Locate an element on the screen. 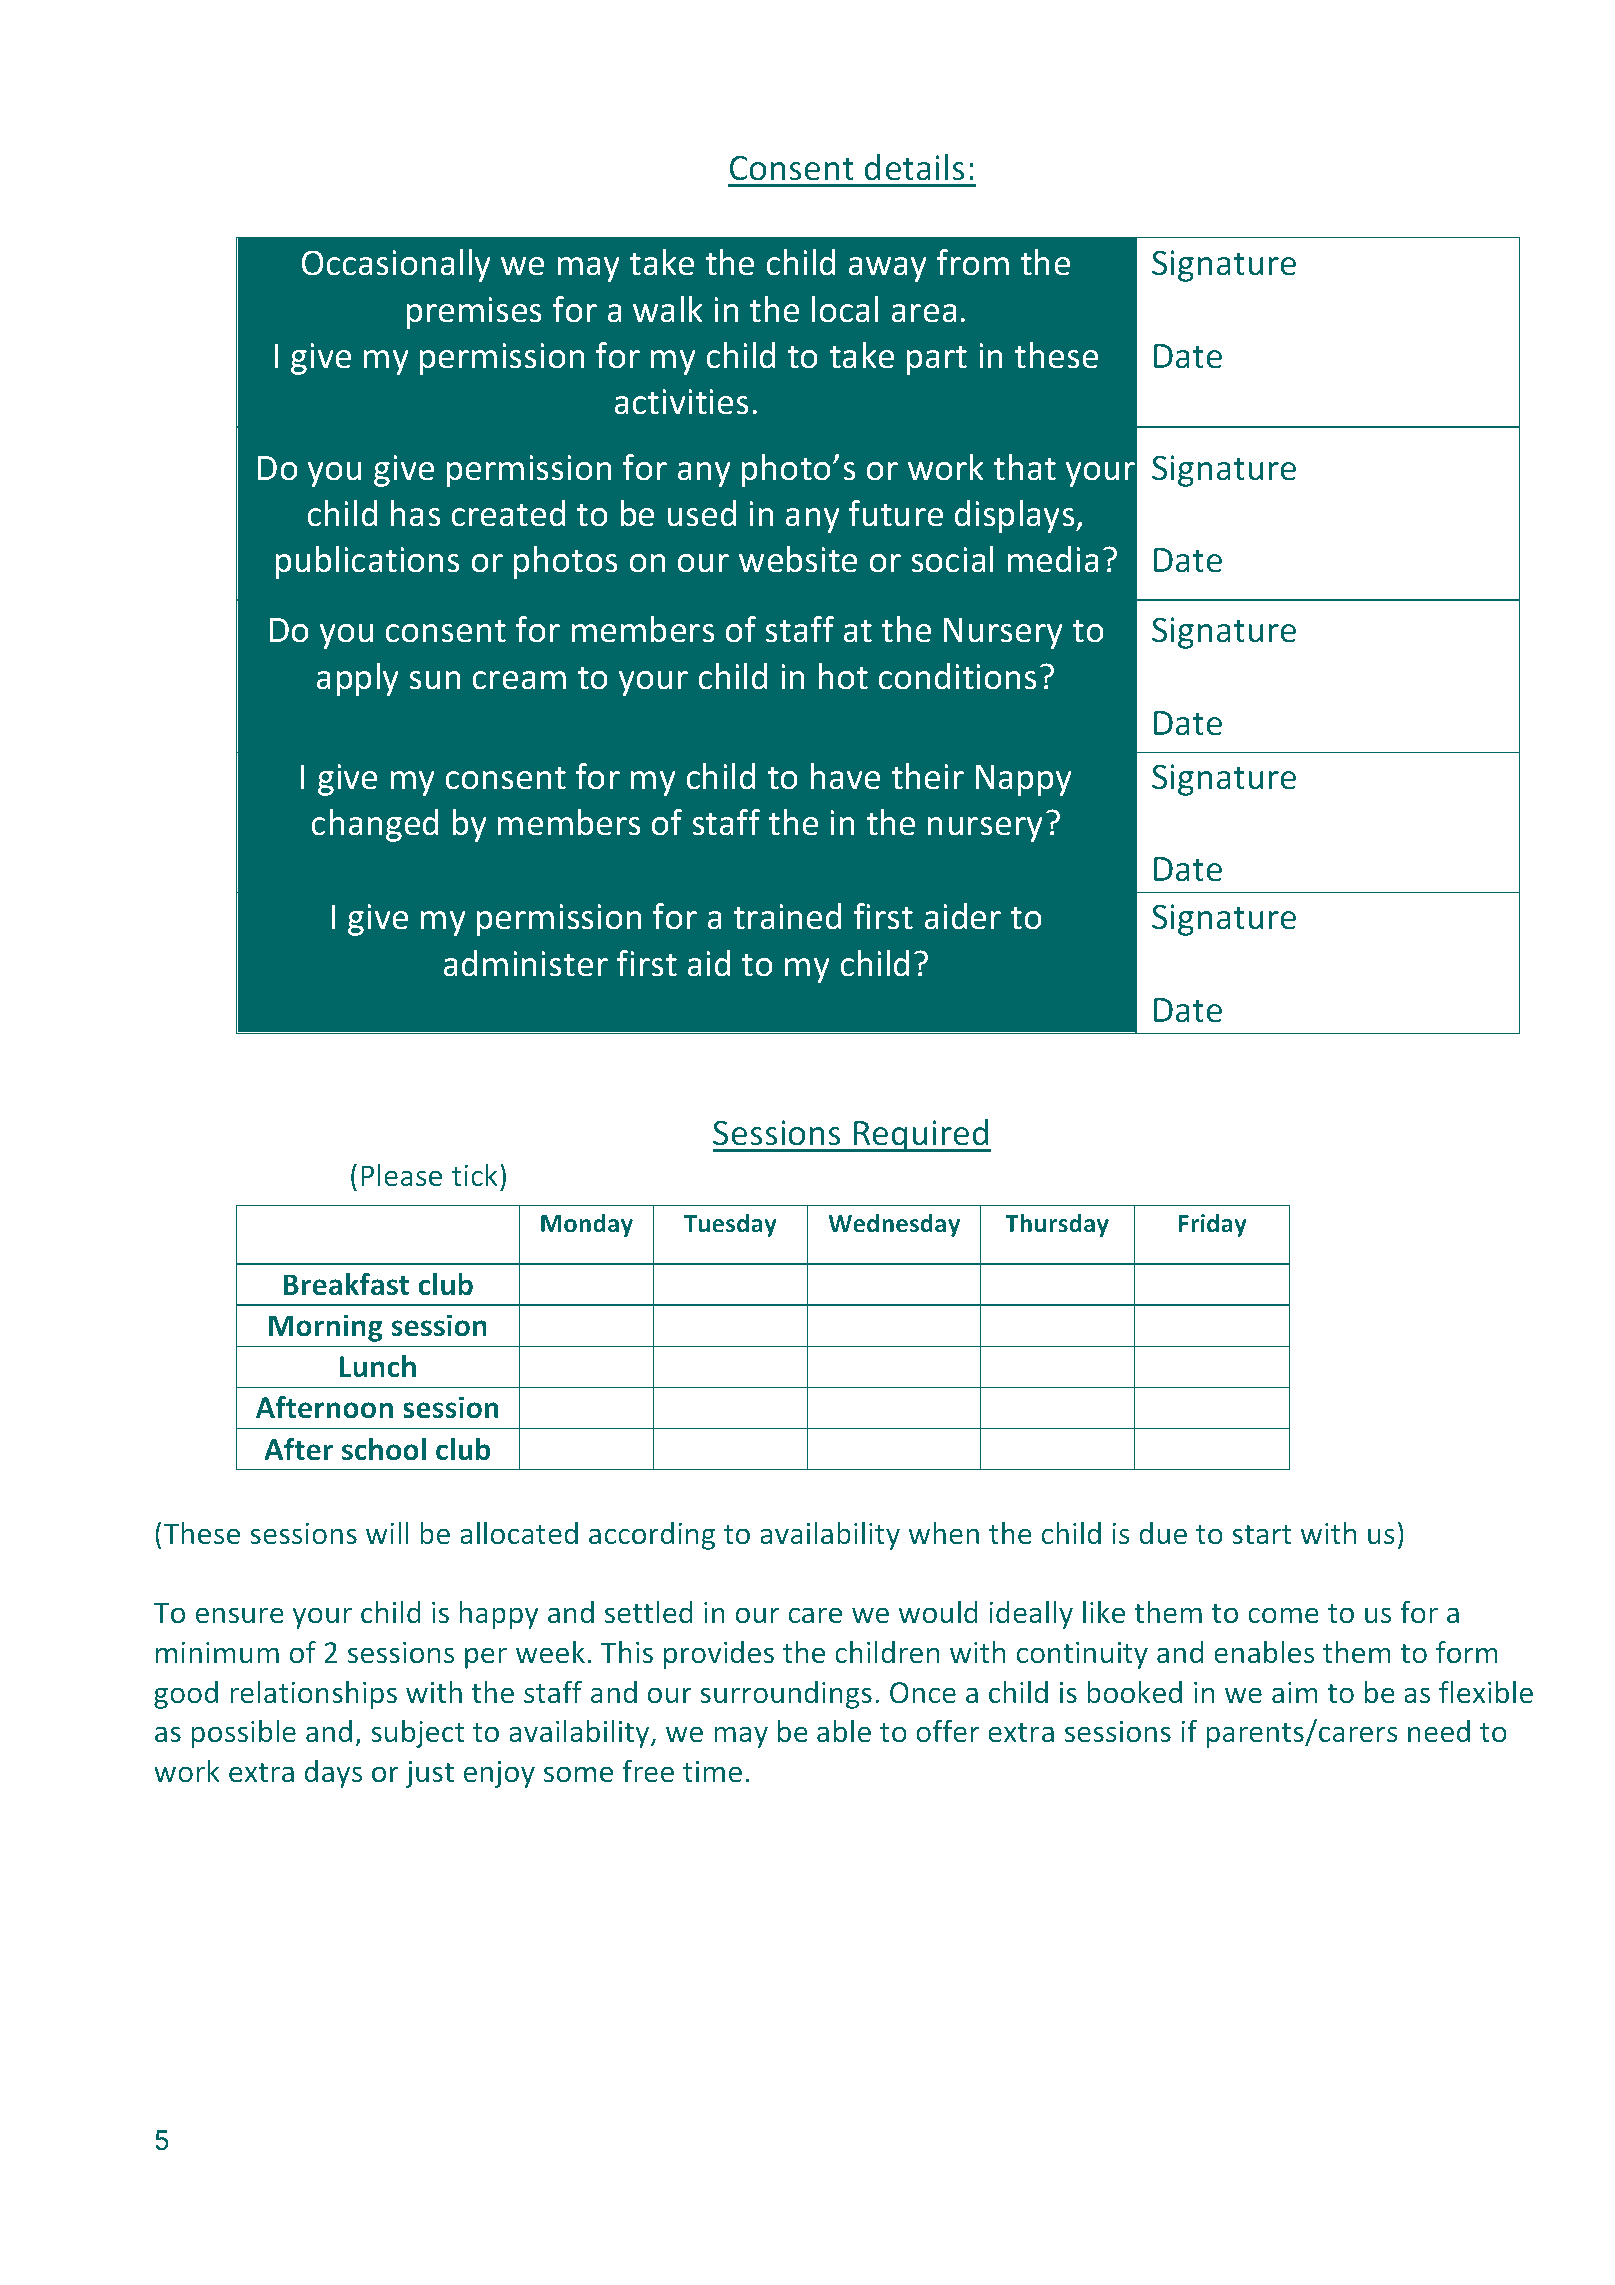  surroundings is located at coordinates (786, 1695).
